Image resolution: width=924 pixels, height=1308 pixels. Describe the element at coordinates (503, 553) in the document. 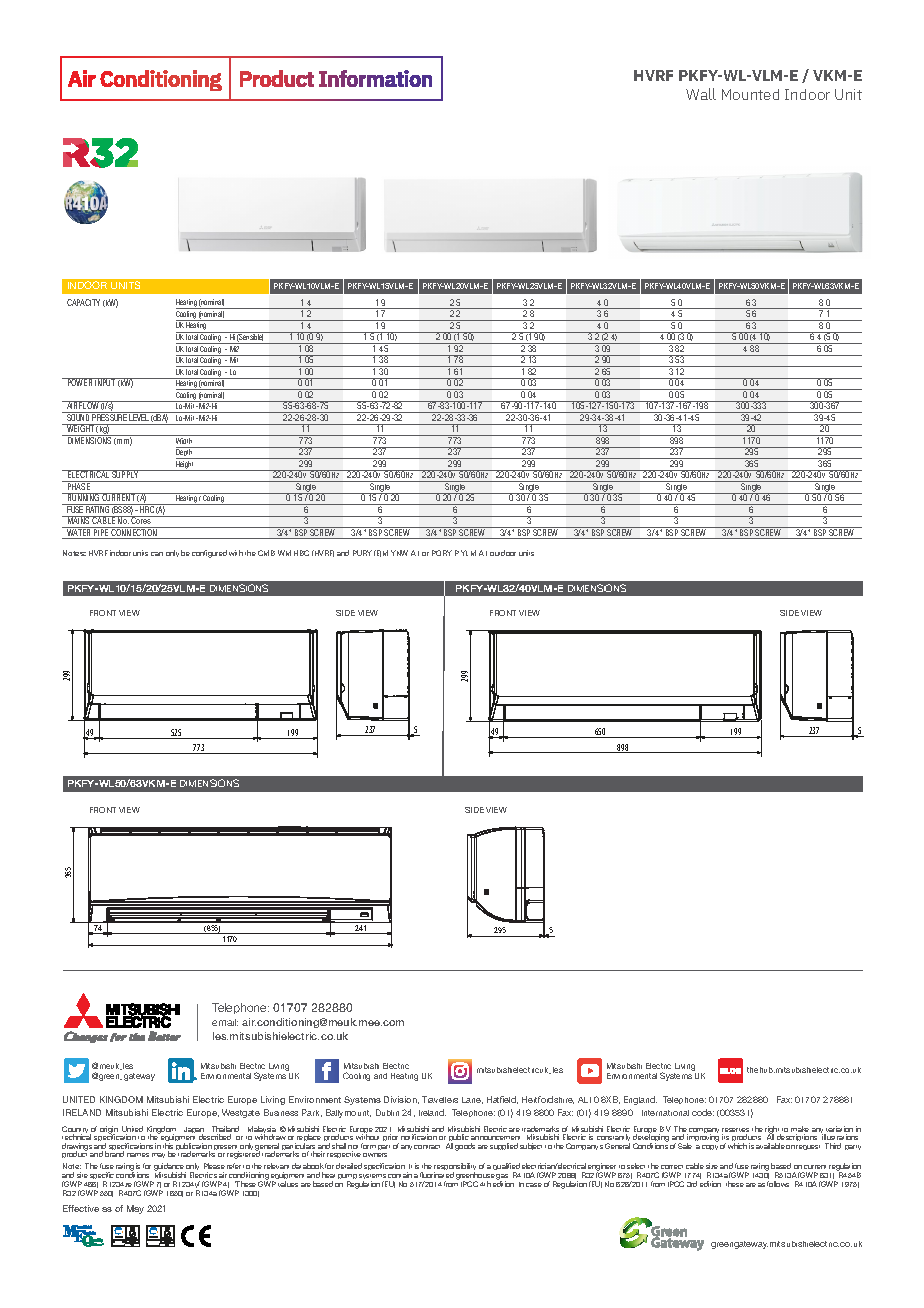

I see `outdoor` at that location.
